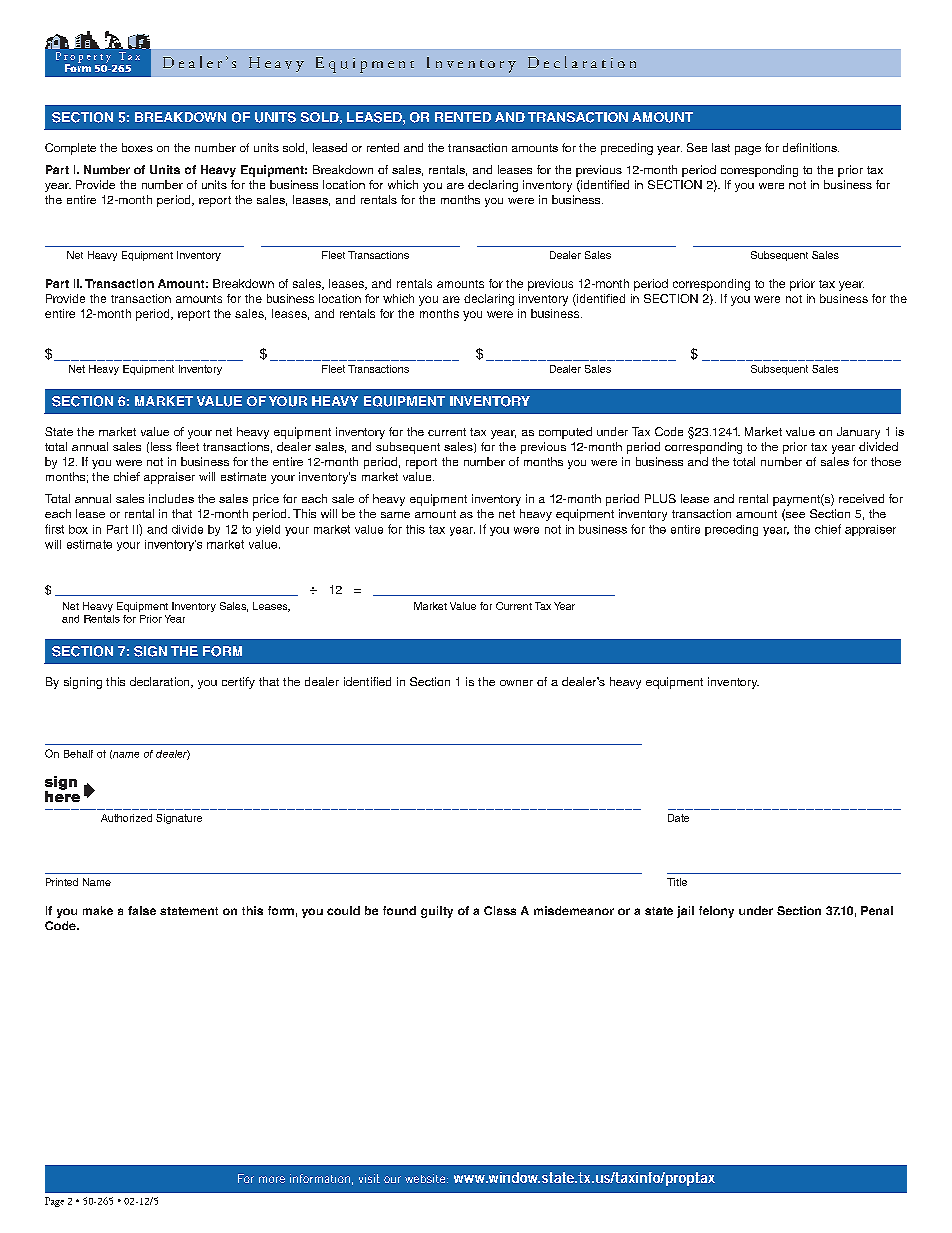 The width and height of the screenshot is (952, 1233). Describe the element at coordinates (678, 818) in the screenshot. I see `Date` at that location.
